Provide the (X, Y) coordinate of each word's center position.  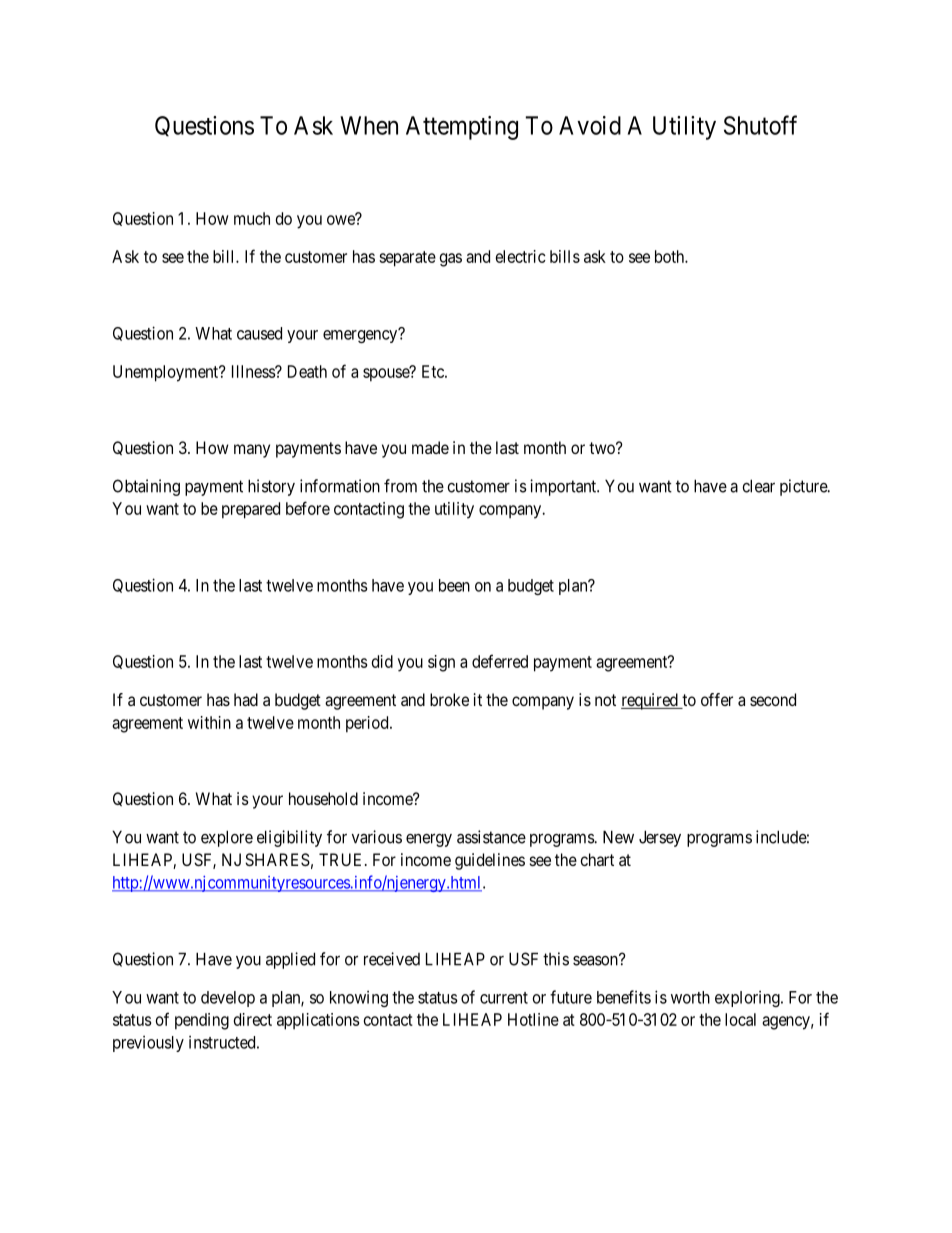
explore (227, 838)
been (454, 585)
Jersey (660, 838)
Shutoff (760, 125)
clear (758, 486)
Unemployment (167, 373)
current (504, 998)
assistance (491, 837)
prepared (251, 510)
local (740, 1019)
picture (804, 487)
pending (202, 1021)
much (252, 218)
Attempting (462, 128)
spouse (387, 374)
